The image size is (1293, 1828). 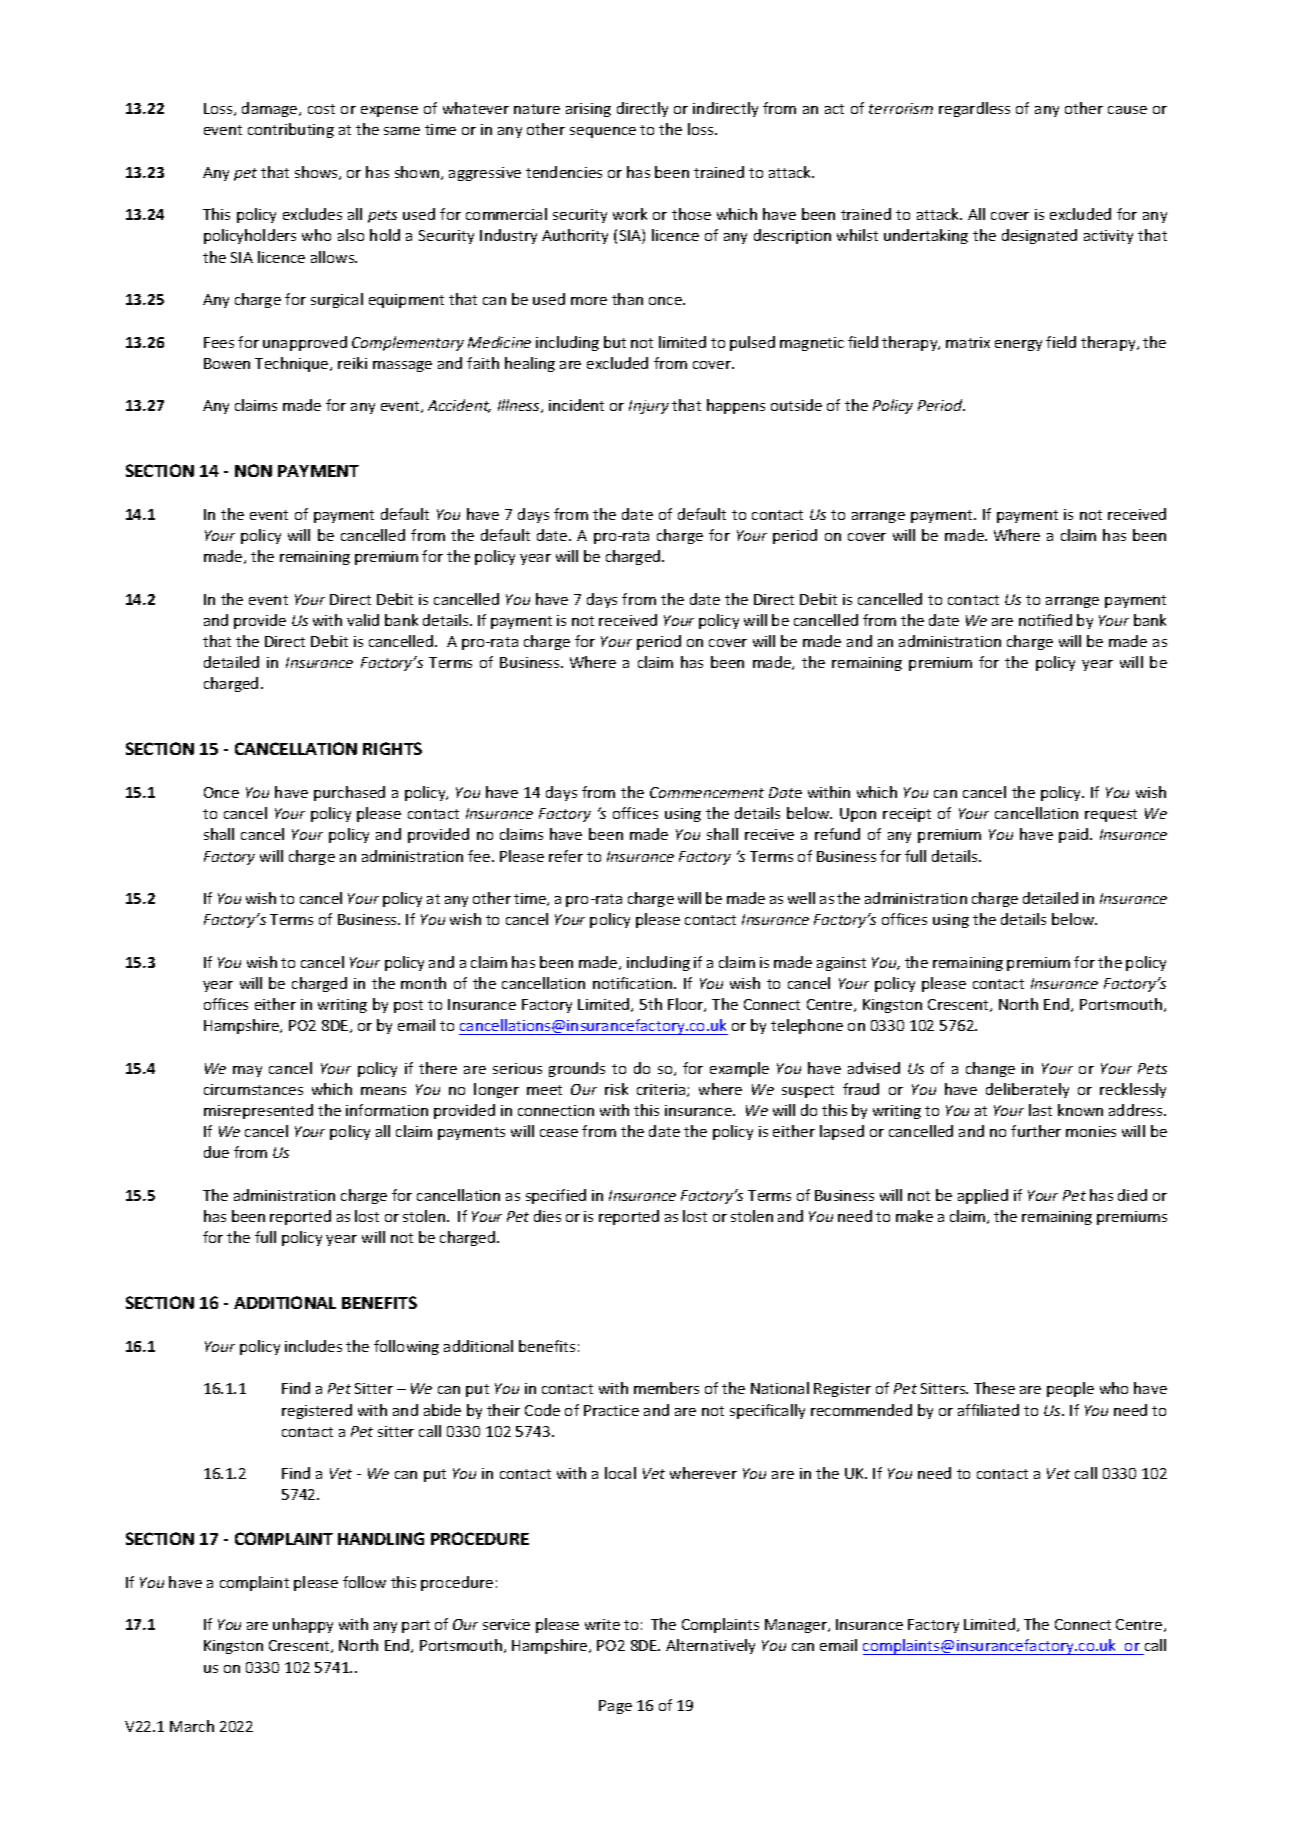 I want to click on These, so click(x=994, y=1388).
